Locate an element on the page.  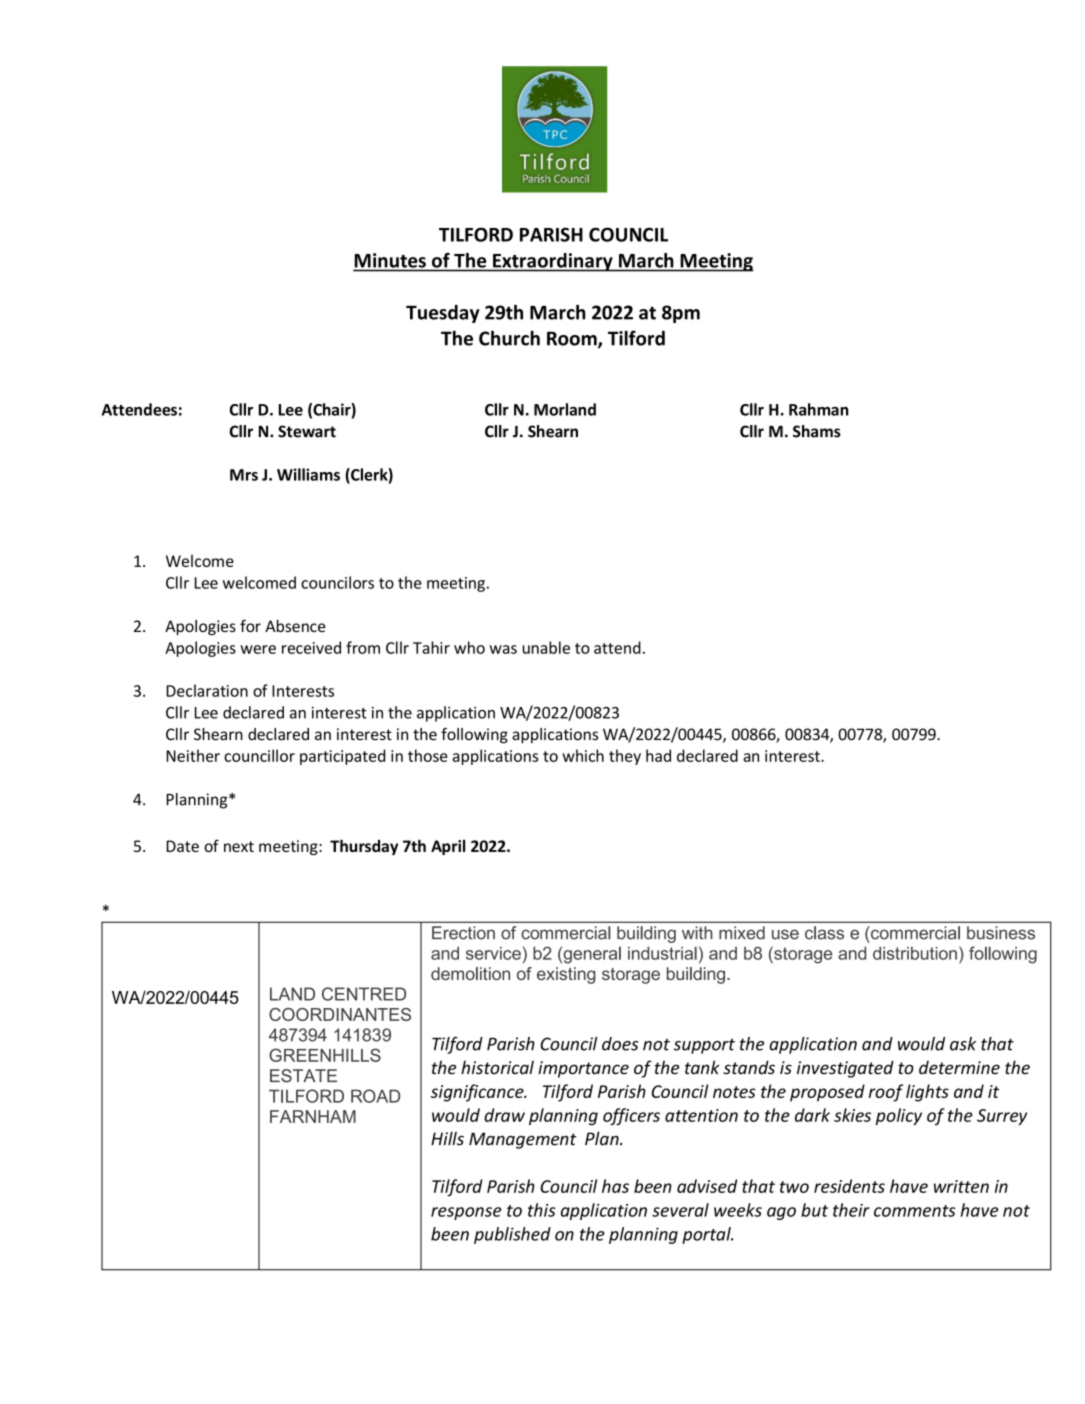
had is located at coordinates (658, 755).
